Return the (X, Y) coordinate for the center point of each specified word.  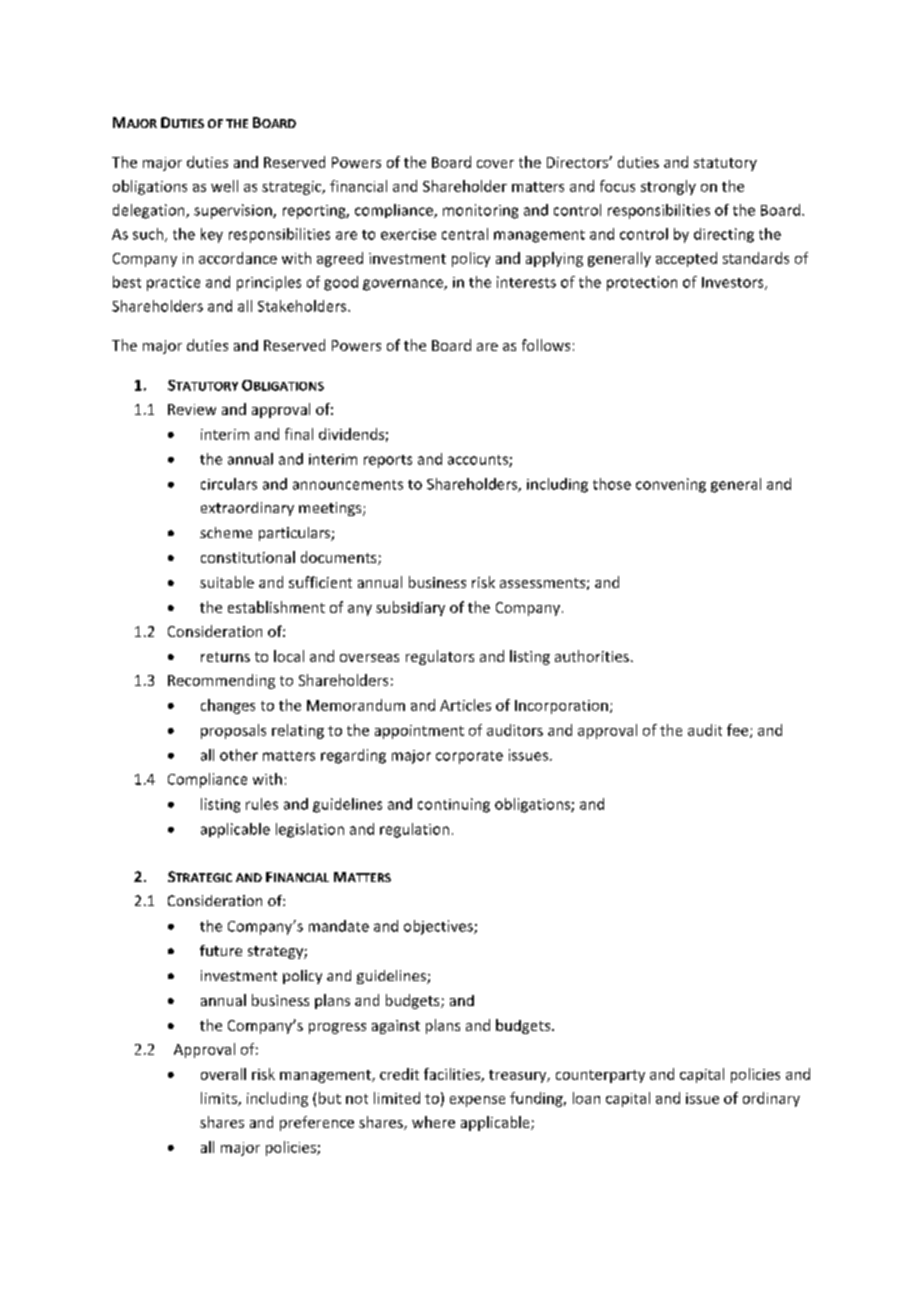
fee (739, 731)
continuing (454, 805)
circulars (229, 484)
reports (388, 461)
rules (262, 804)
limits (220, 1099)
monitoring (480, 211)
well (224, 186)
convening (671, 485)
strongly (668, 187)
